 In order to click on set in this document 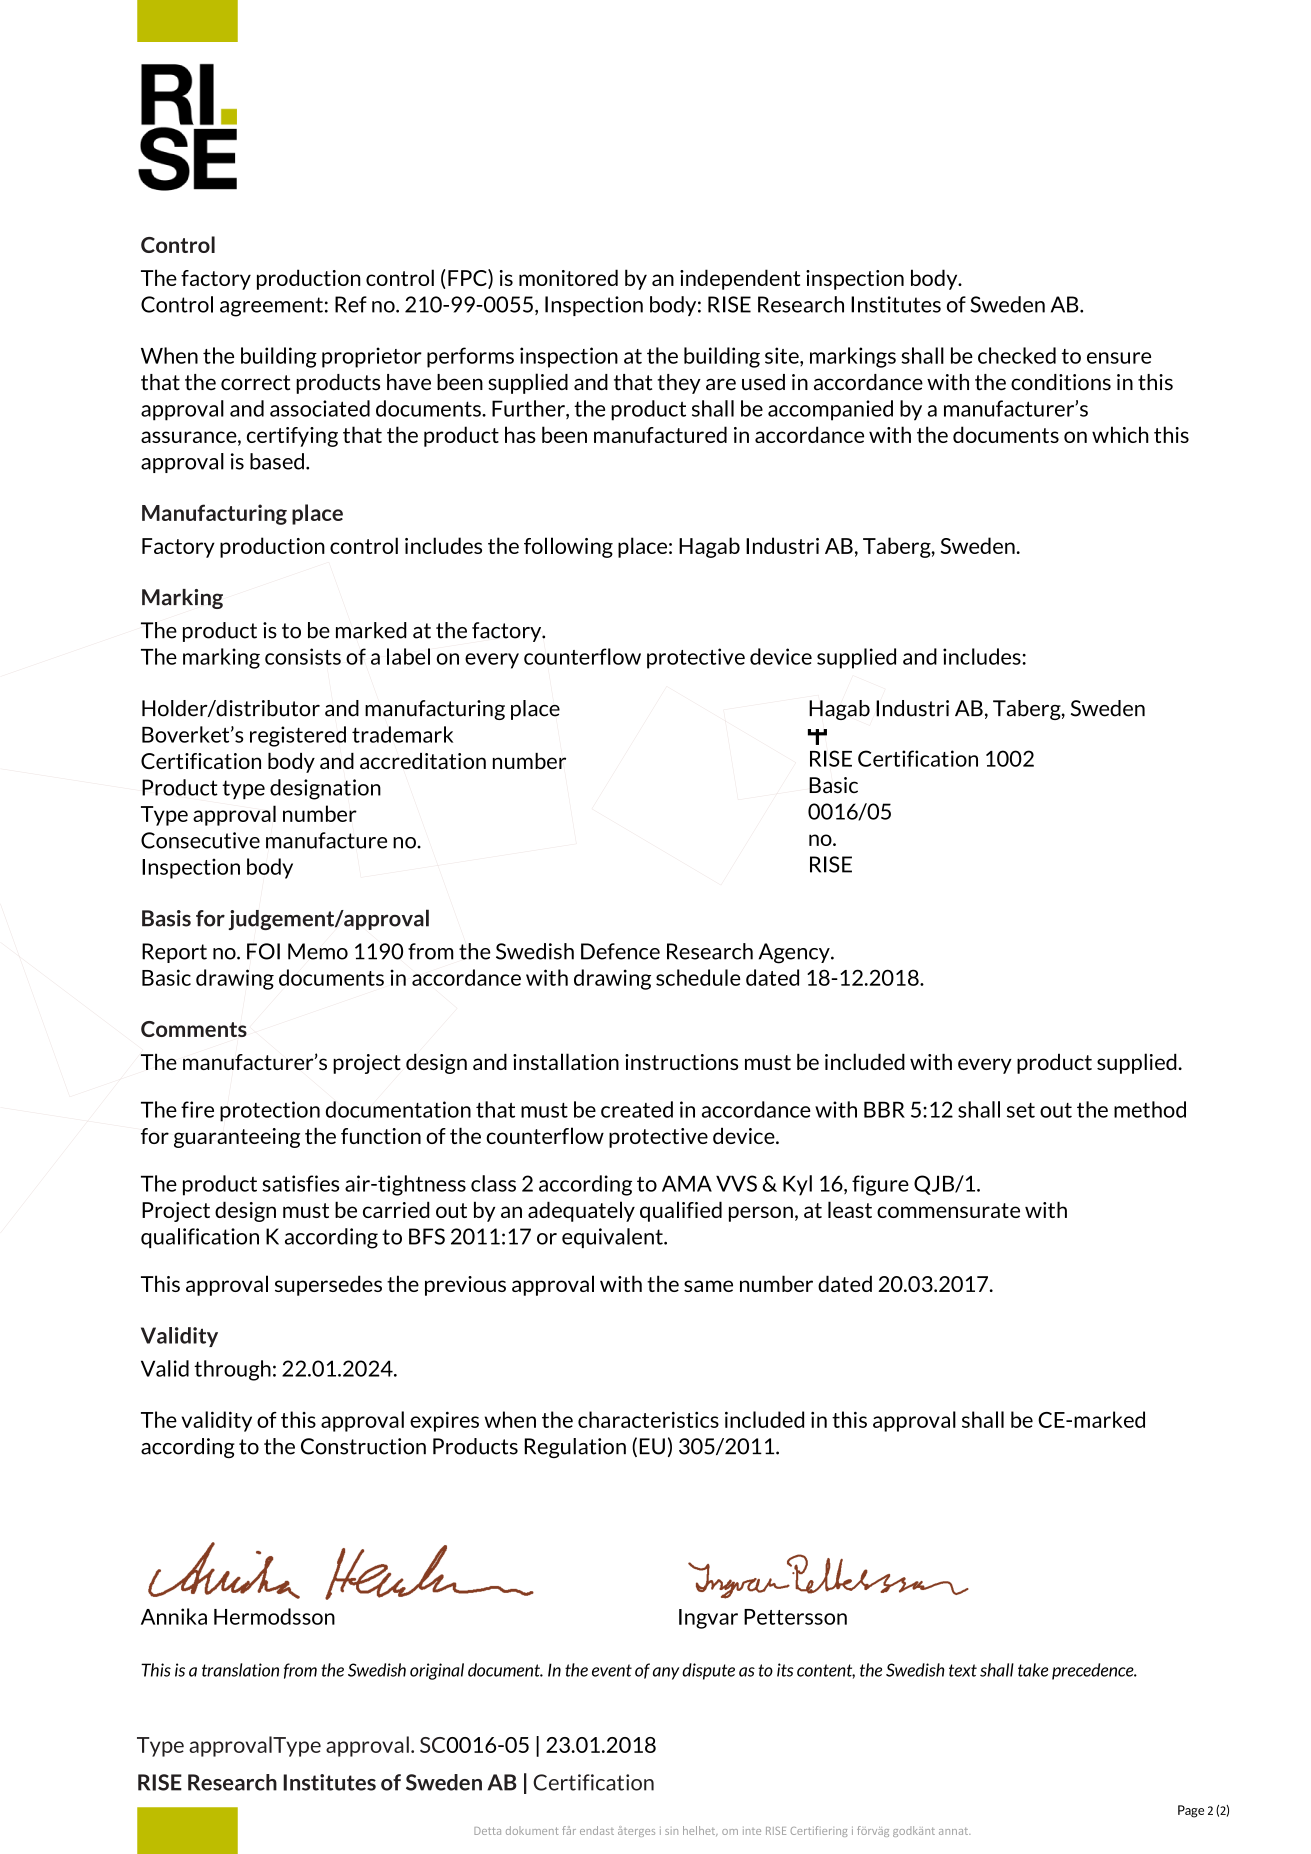, I will do `click(1021, 1110)`.
